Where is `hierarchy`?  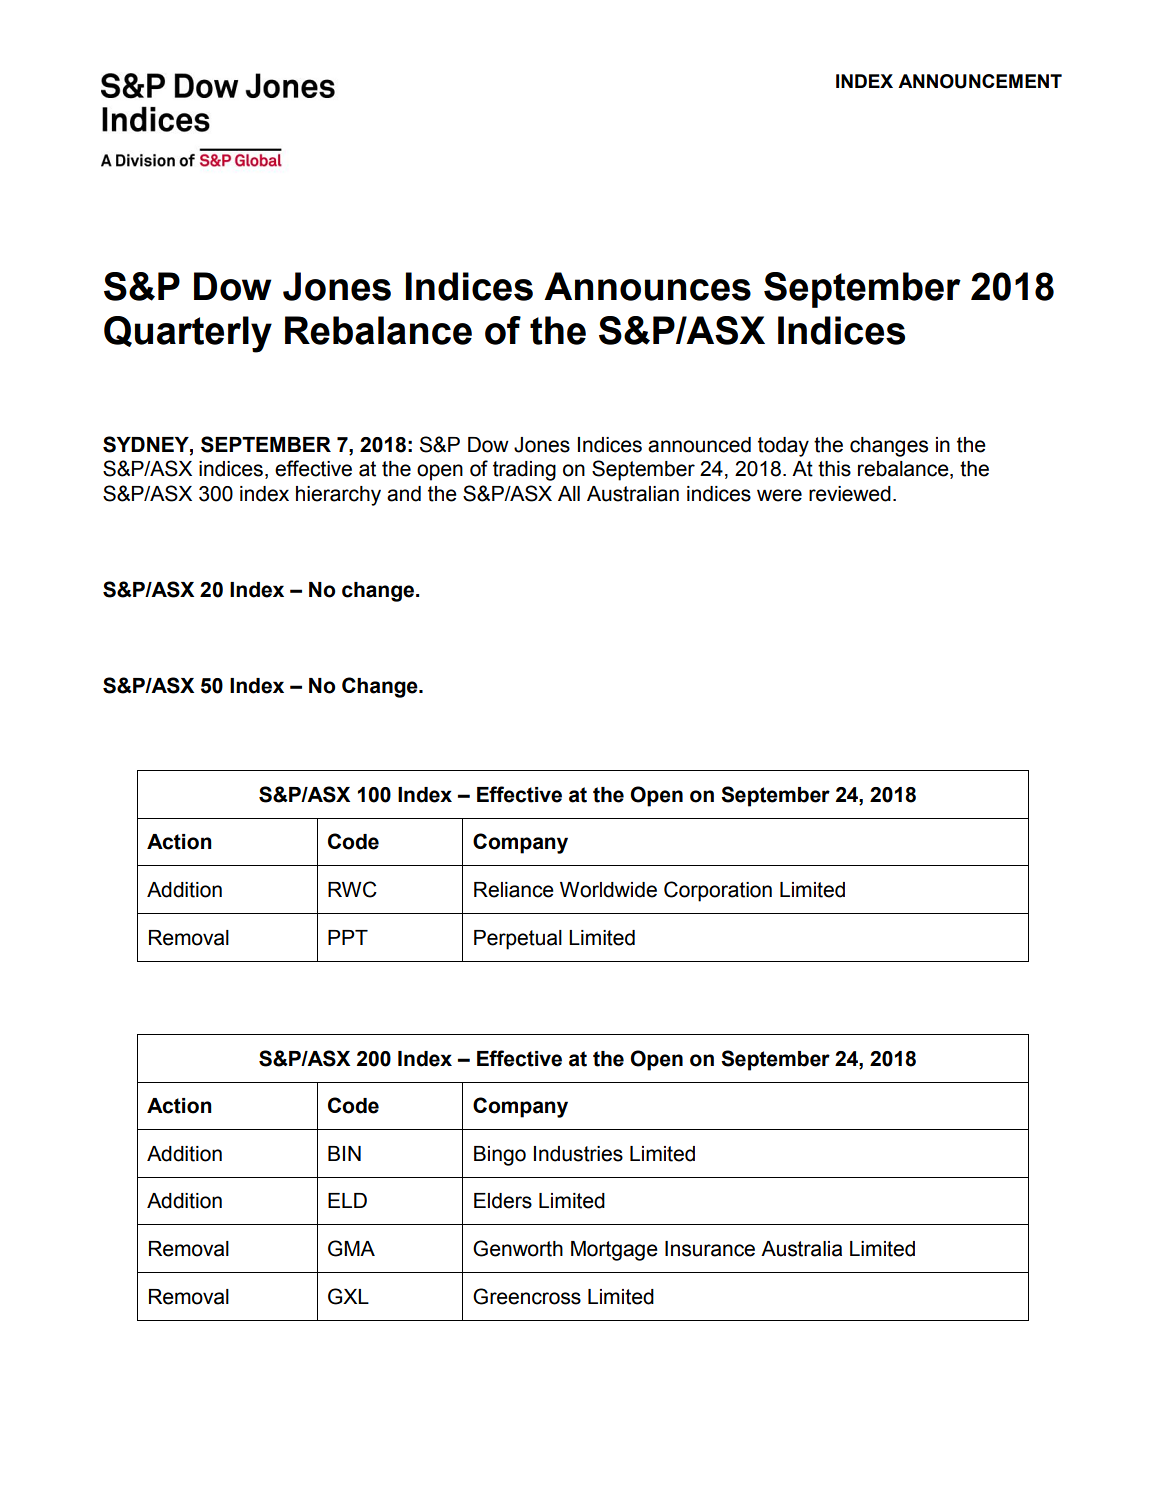
hierarchy is located at coordinates (338, 496).
